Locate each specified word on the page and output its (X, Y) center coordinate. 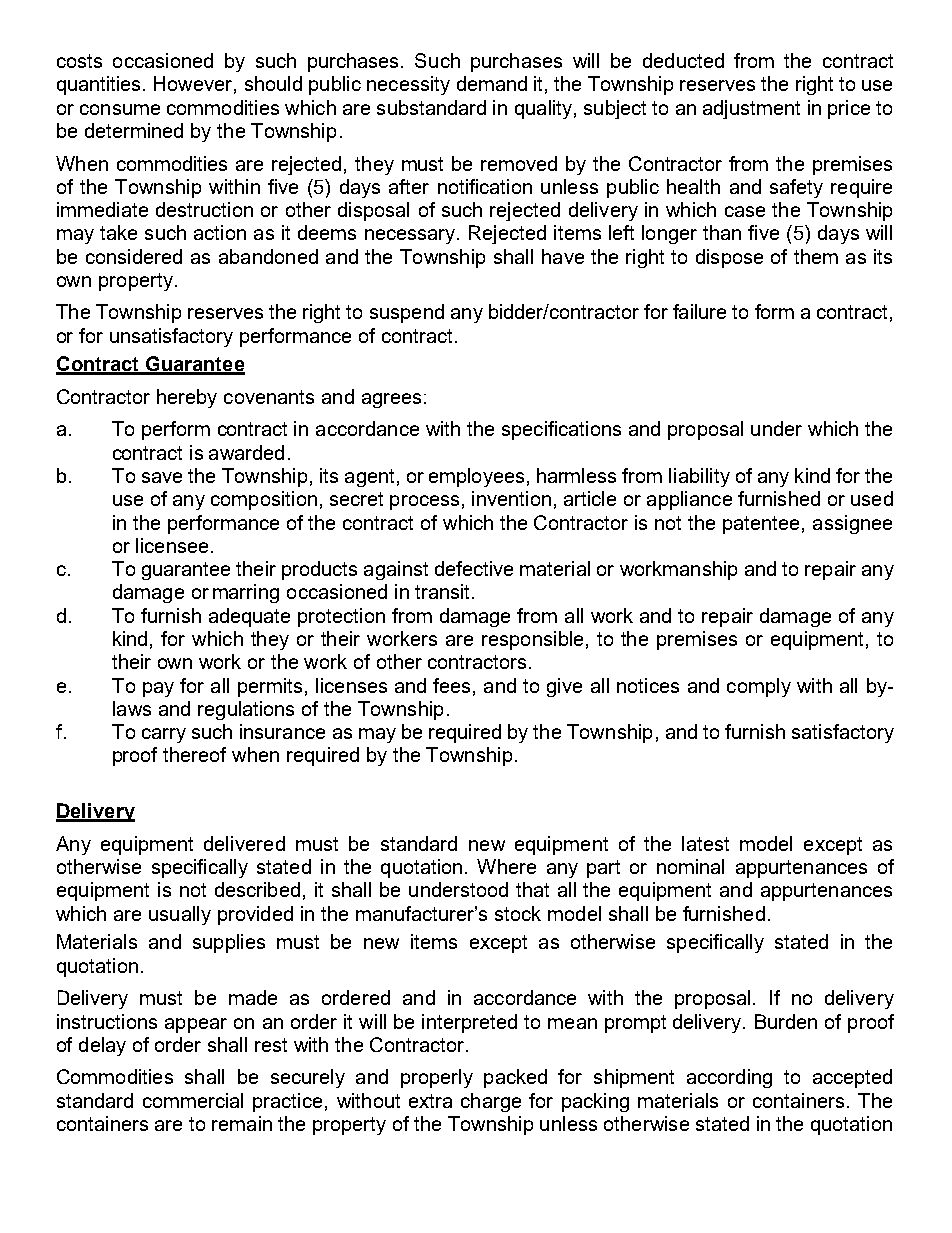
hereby (187, 398)
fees (451, 685)
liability (699, 477)
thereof (194, 754)
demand (492, 83)
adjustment (751, 109)
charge (491, 1102)
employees (476, 477)
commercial (193, 1100)
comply (759, 687)
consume (120, 109)
